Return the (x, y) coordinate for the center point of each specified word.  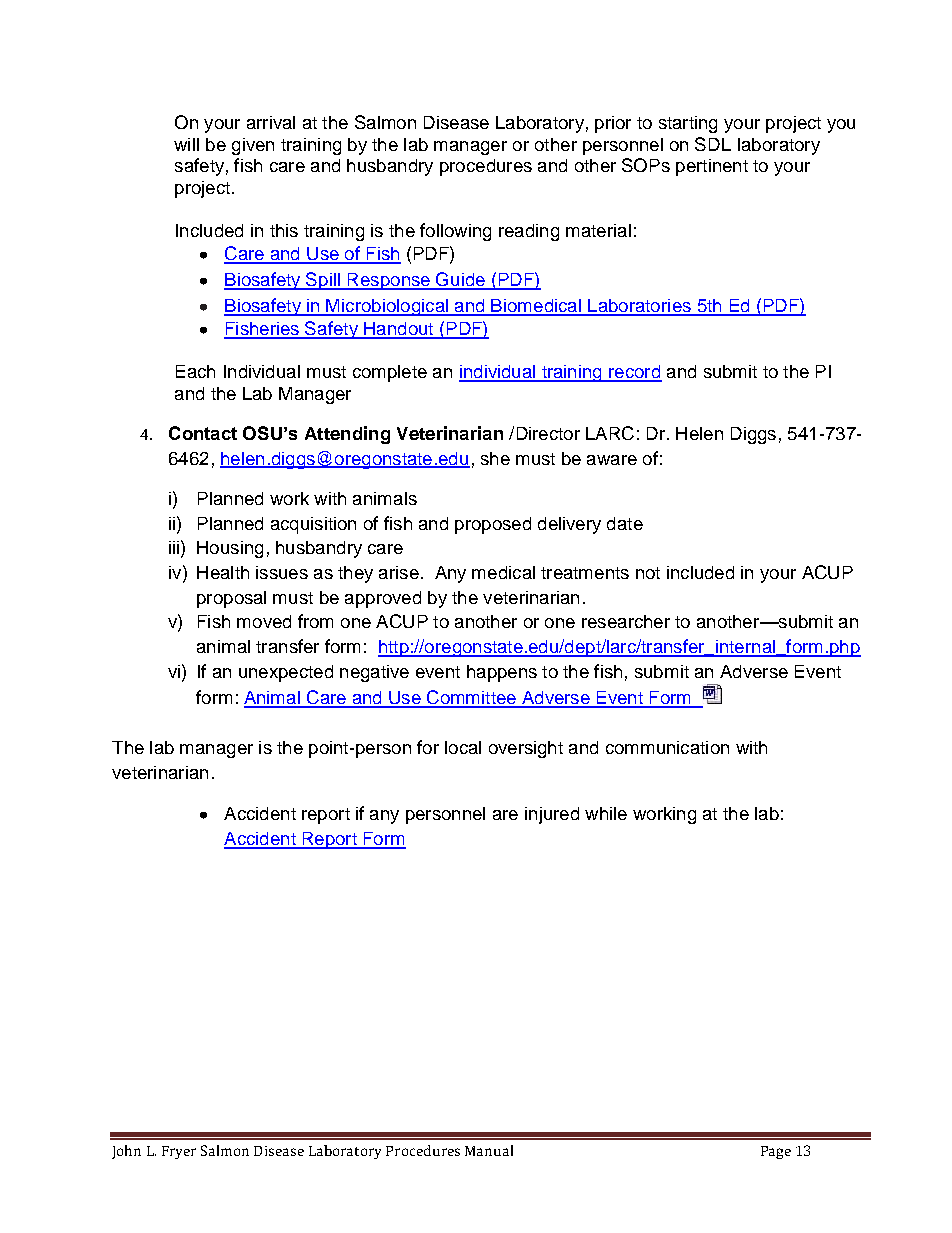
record (634, 373)
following (455, 232)
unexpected (286, 673)
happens (502, 673)
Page (776, 1152)
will (186, 144)
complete (390, 373)
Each (195, 371)
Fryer (179, 1152)
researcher (626, 621)
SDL (713, 144)
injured (552, 815)
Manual (489, 1150)
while (606, 813)
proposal (231, 599)
